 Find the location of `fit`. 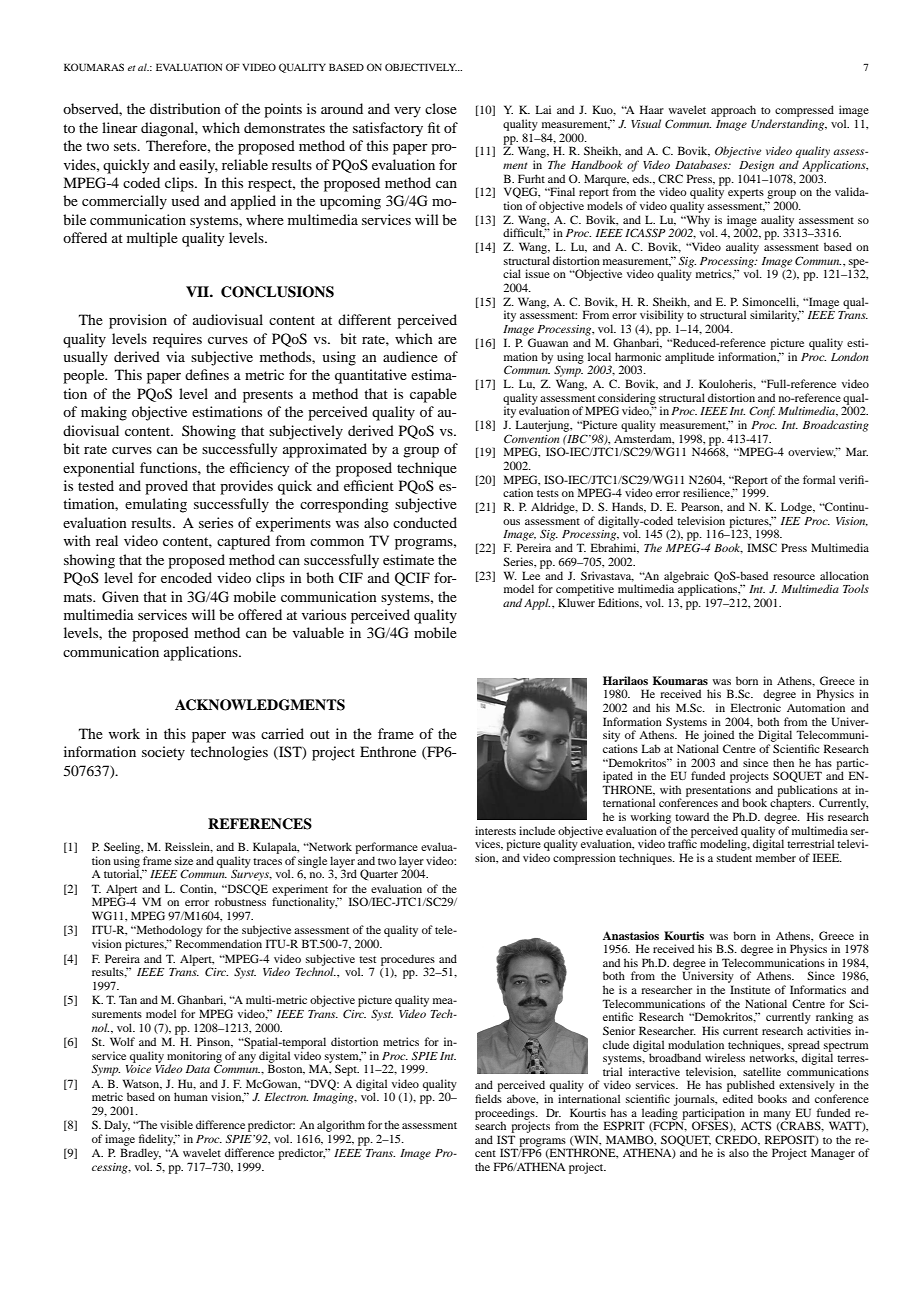

fit is located at coordinates (434, 127).
